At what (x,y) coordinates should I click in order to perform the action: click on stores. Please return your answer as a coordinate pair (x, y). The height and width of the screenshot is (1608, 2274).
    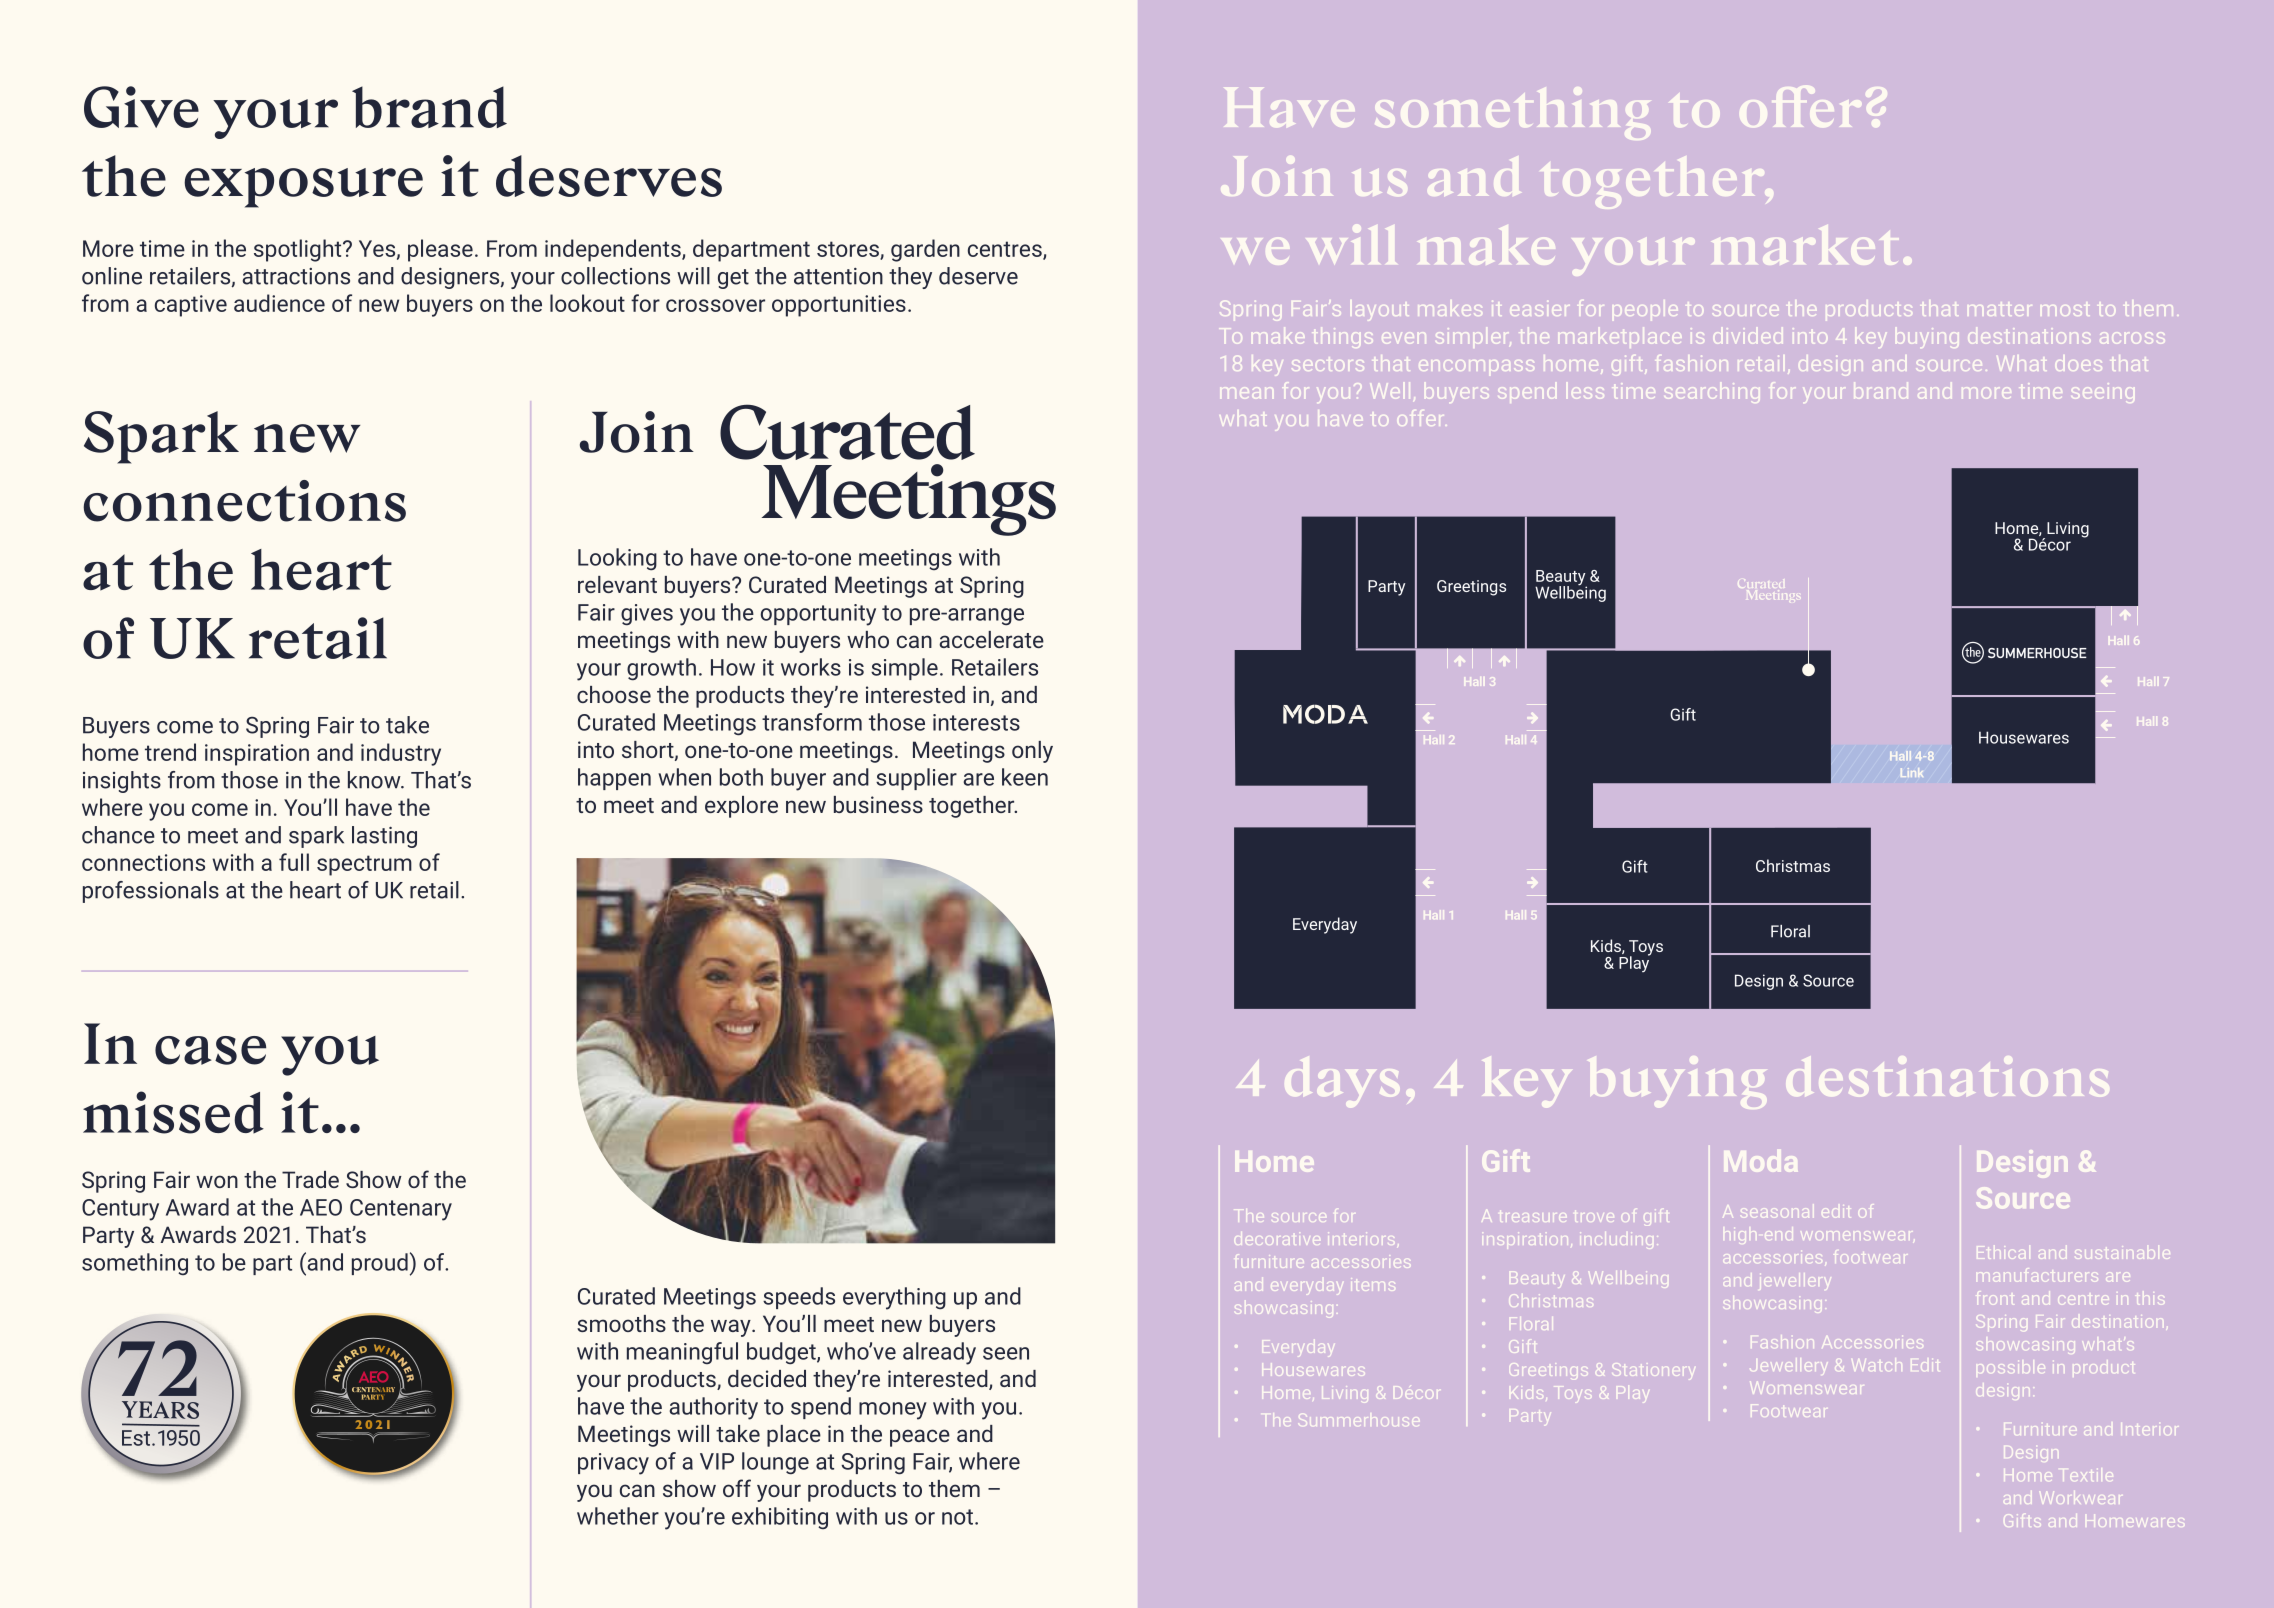
    Looking at the image, I should click on (849, 250).
